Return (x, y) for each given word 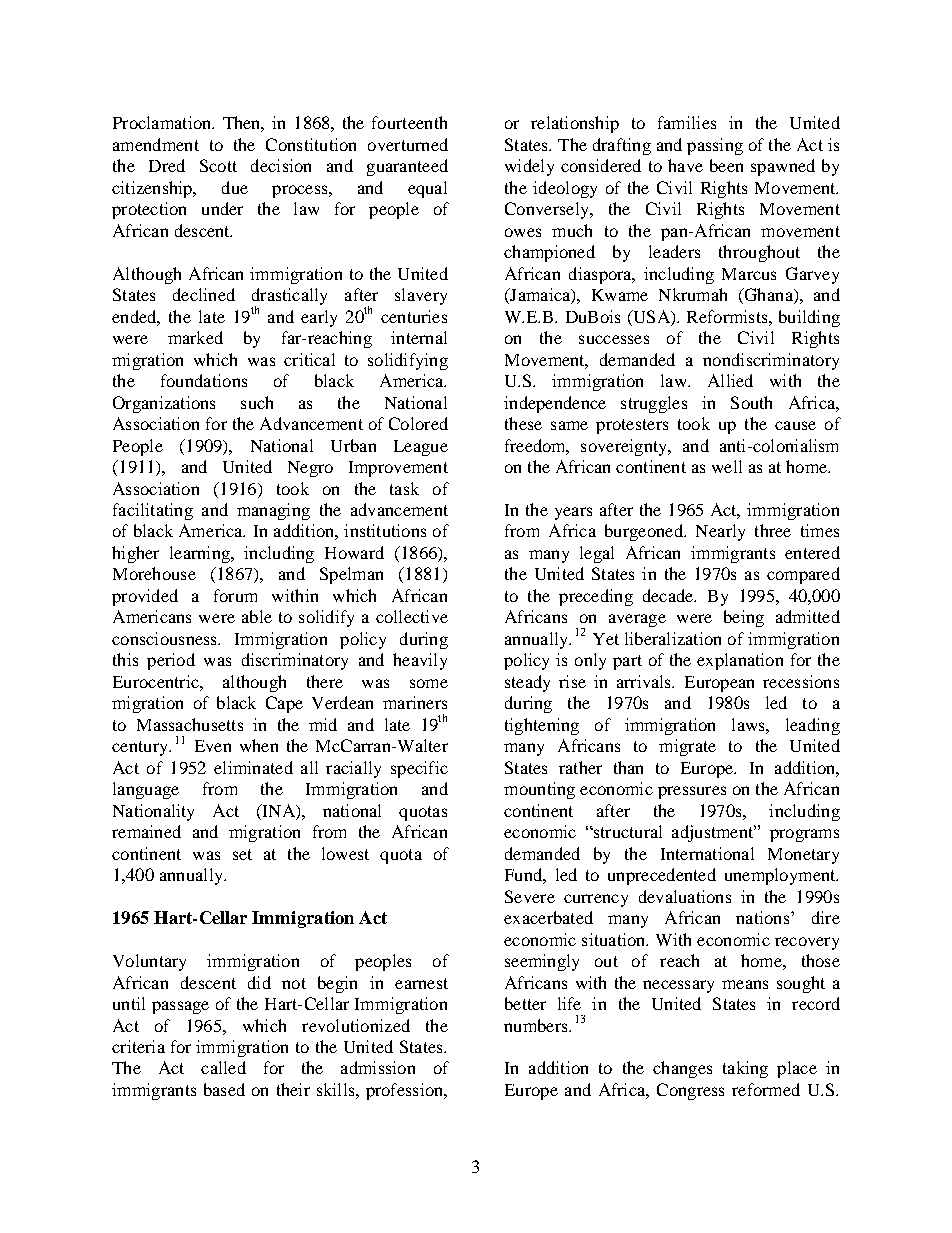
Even (213, 746)
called (223, 1067)
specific (419, 769)
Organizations (164, 404)
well (727, 466)
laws (749, 724)
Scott (218, 165)
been (726, 165)
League (421, 448)
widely (529, 167)
